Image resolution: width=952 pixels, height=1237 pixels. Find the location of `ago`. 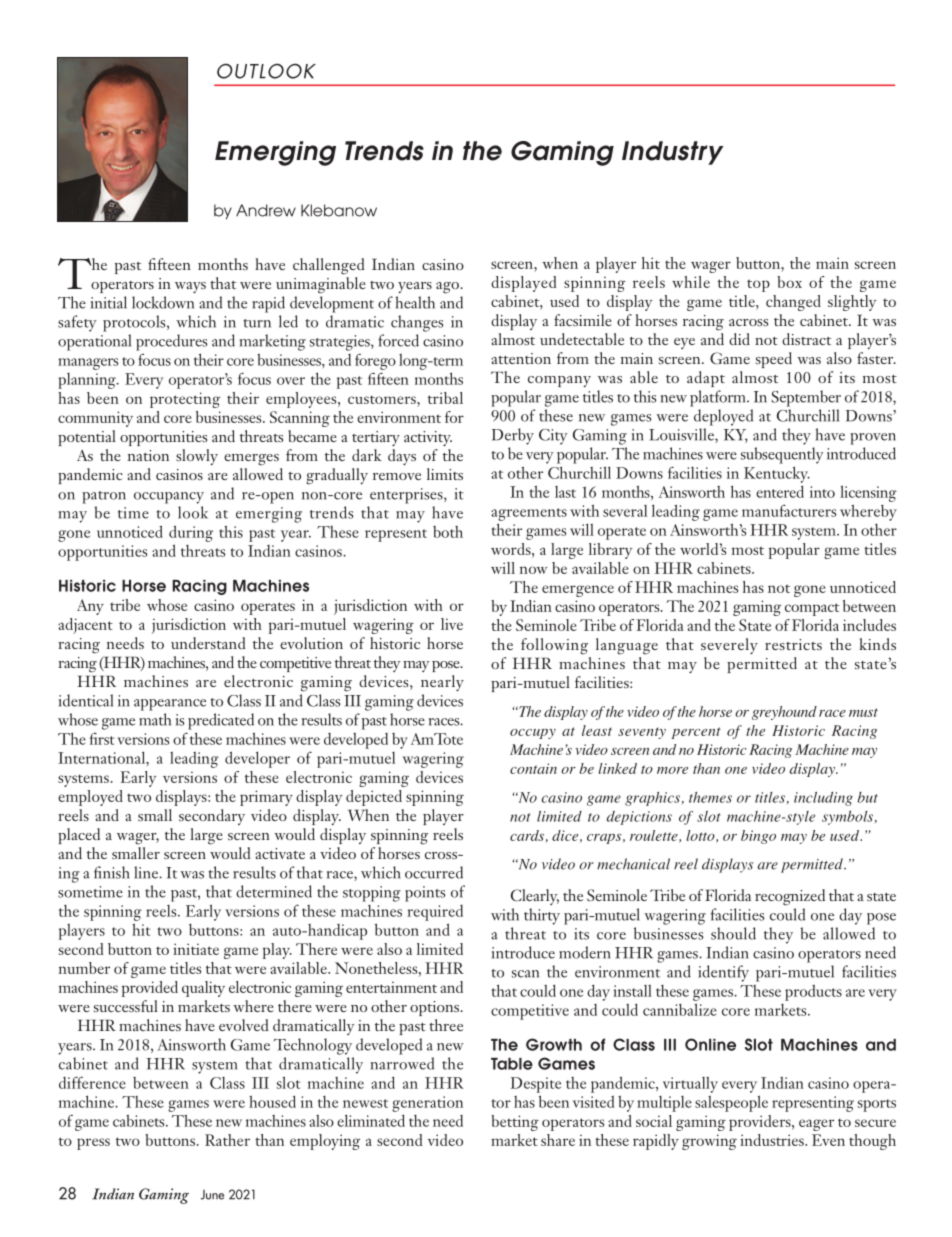

ago is located at coordinates (448, 288).
